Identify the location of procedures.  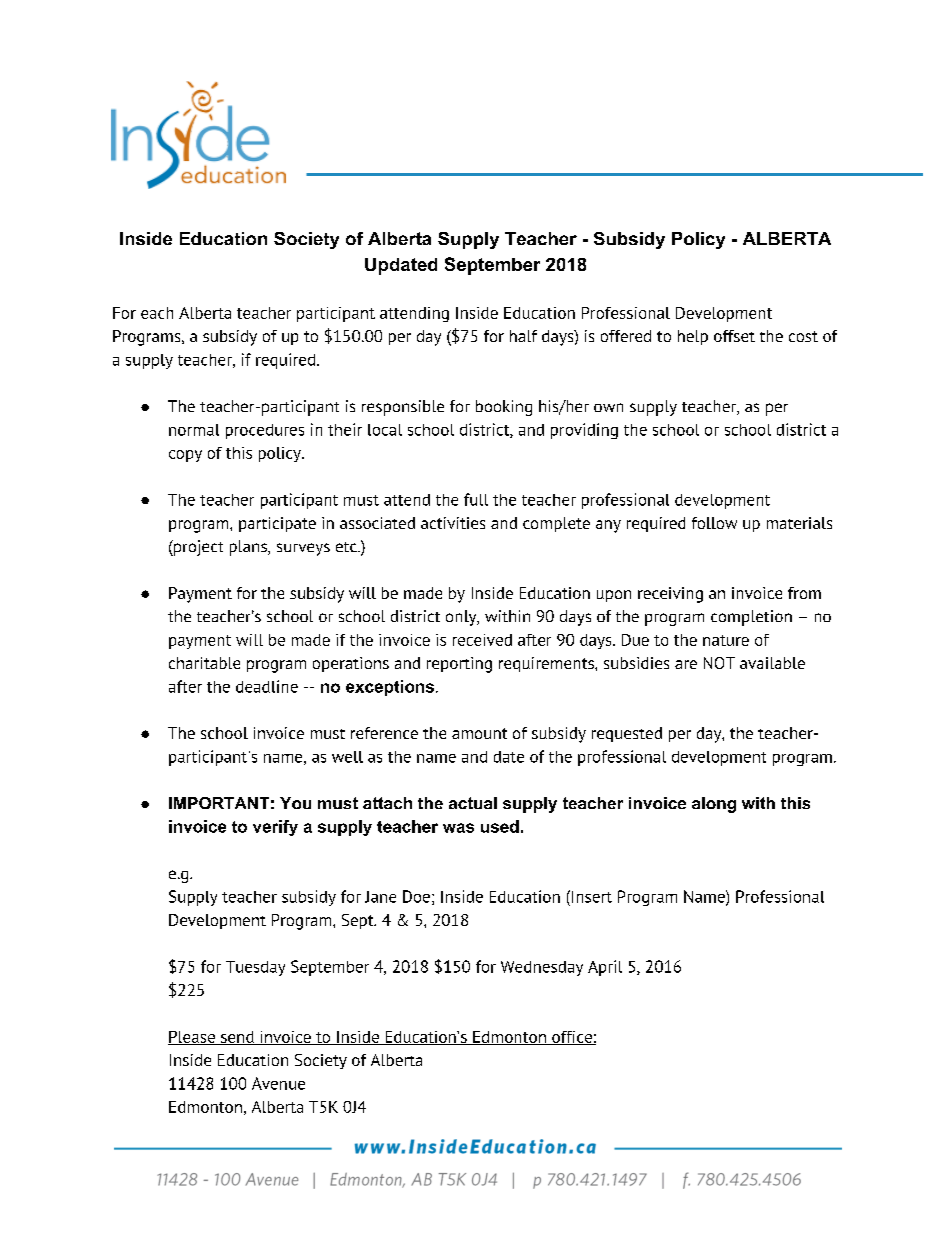
(265, 431).
